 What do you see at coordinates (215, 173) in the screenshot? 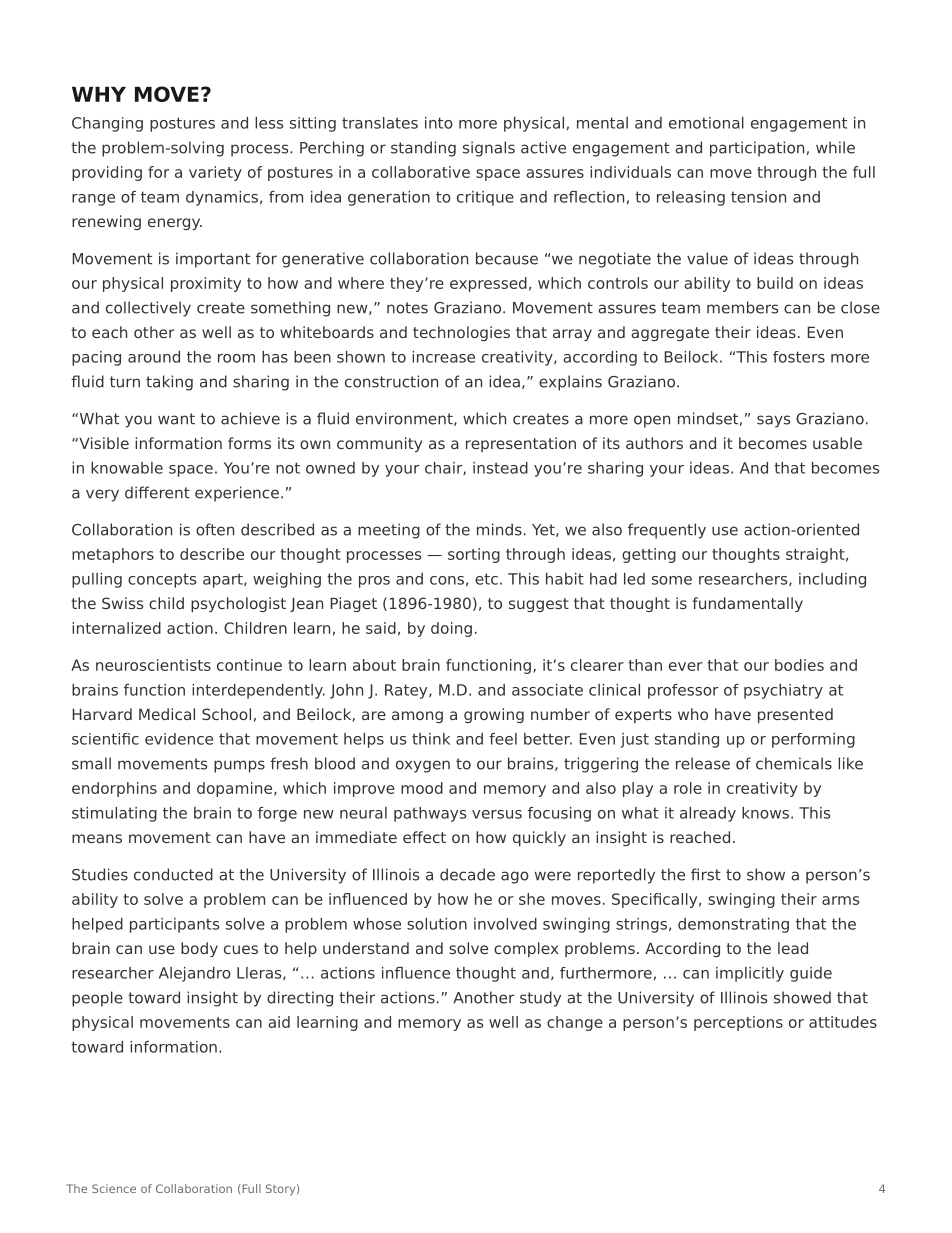
I see `variety` at bounding box center [215, 173].
